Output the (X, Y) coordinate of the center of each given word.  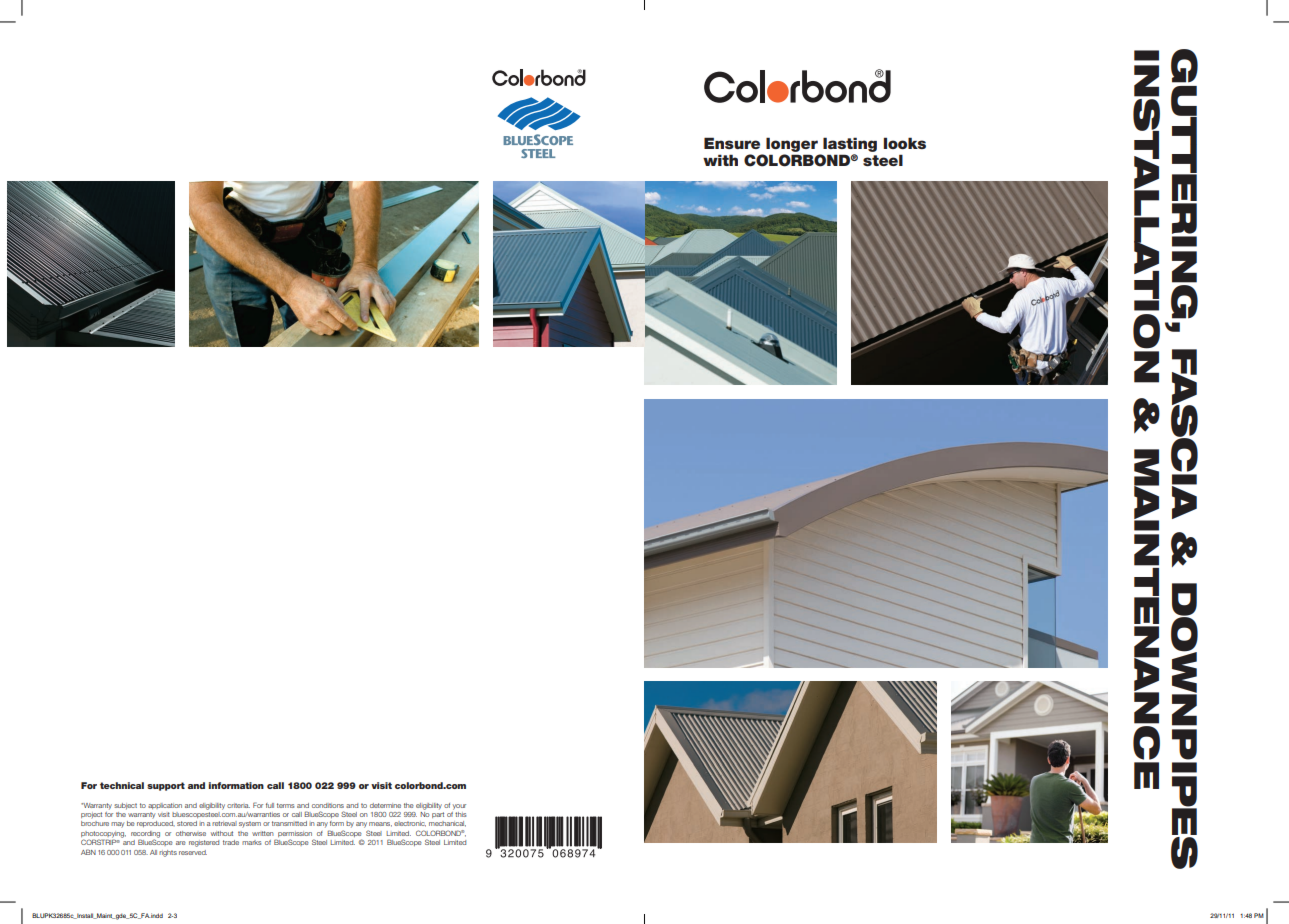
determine (385, 805)
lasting (850, 144)
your (459, 807)
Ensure (732, 143)
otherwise (191, 833)
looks (905, 143)
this (460, 814)
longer (792, 144)
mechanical (447, 824)
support (166, 786)
